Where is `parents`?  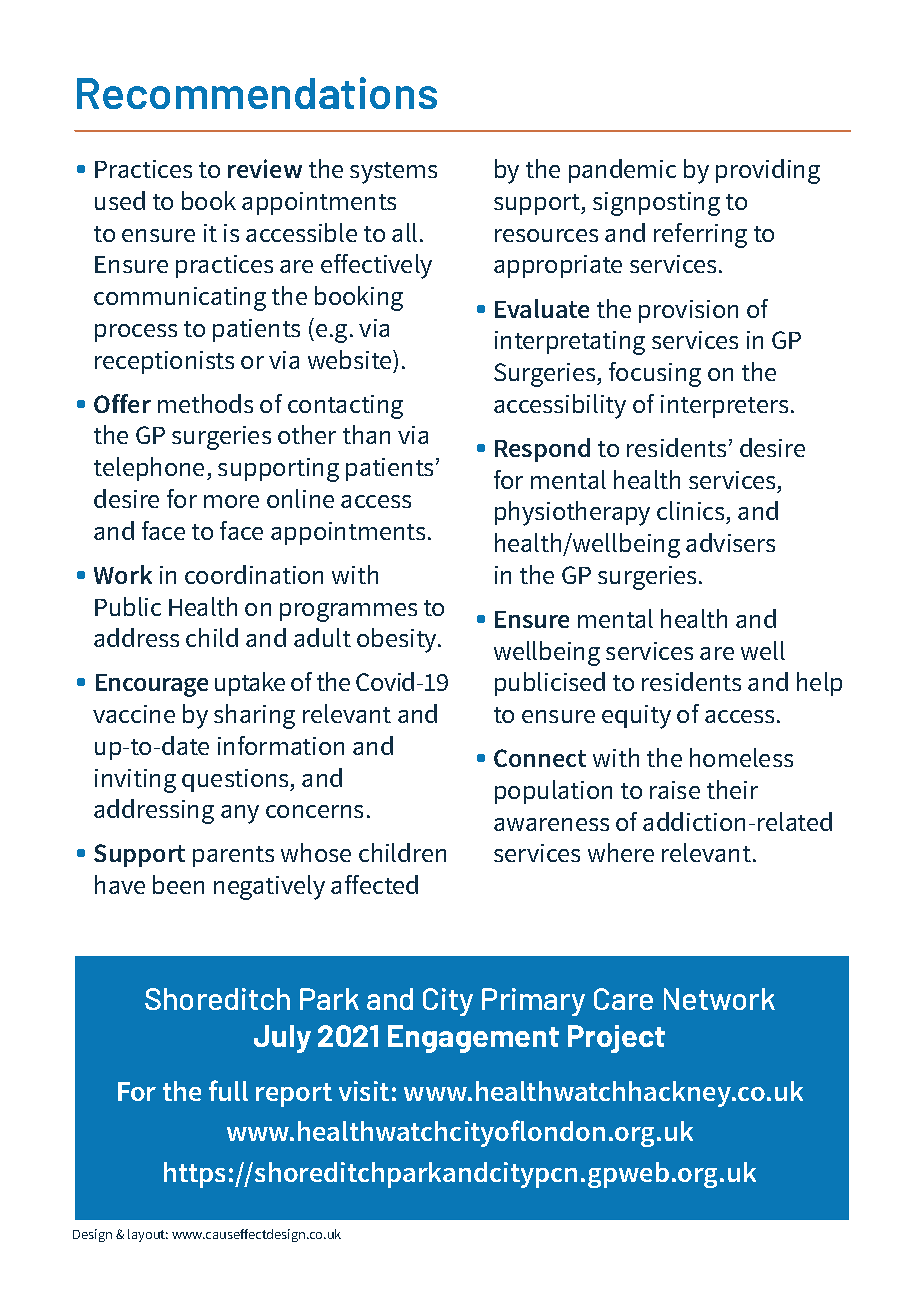
parents is located at coordinates (233, 856).
